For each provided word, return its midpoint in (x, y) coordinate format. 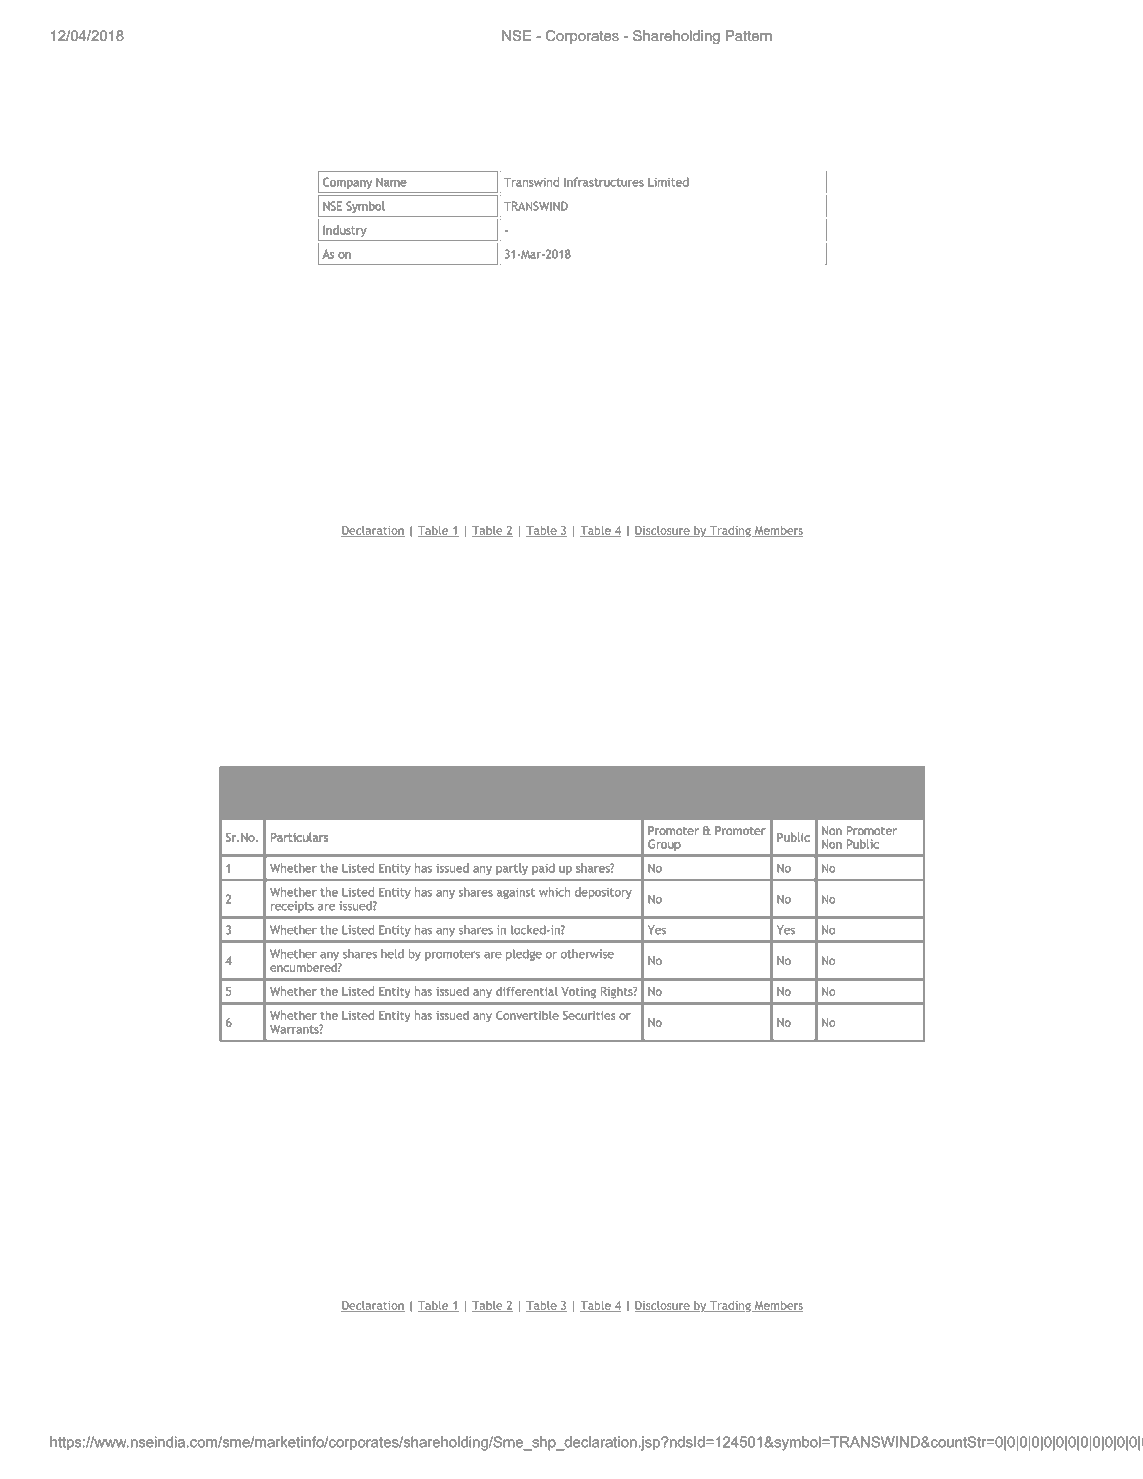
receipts (292, 907)
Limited (668, 182)
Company (347, 183)
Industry (344, 231)
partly (512, 869)
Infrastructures (604, 182)
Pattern (749, 35)
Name (391, 182)
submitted (611, 784)
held (392, 954)
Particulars (299, 837)
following (748, 786)
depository (603, 893)
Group (664, 845)
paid (543, 869)
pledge (524, 955)
